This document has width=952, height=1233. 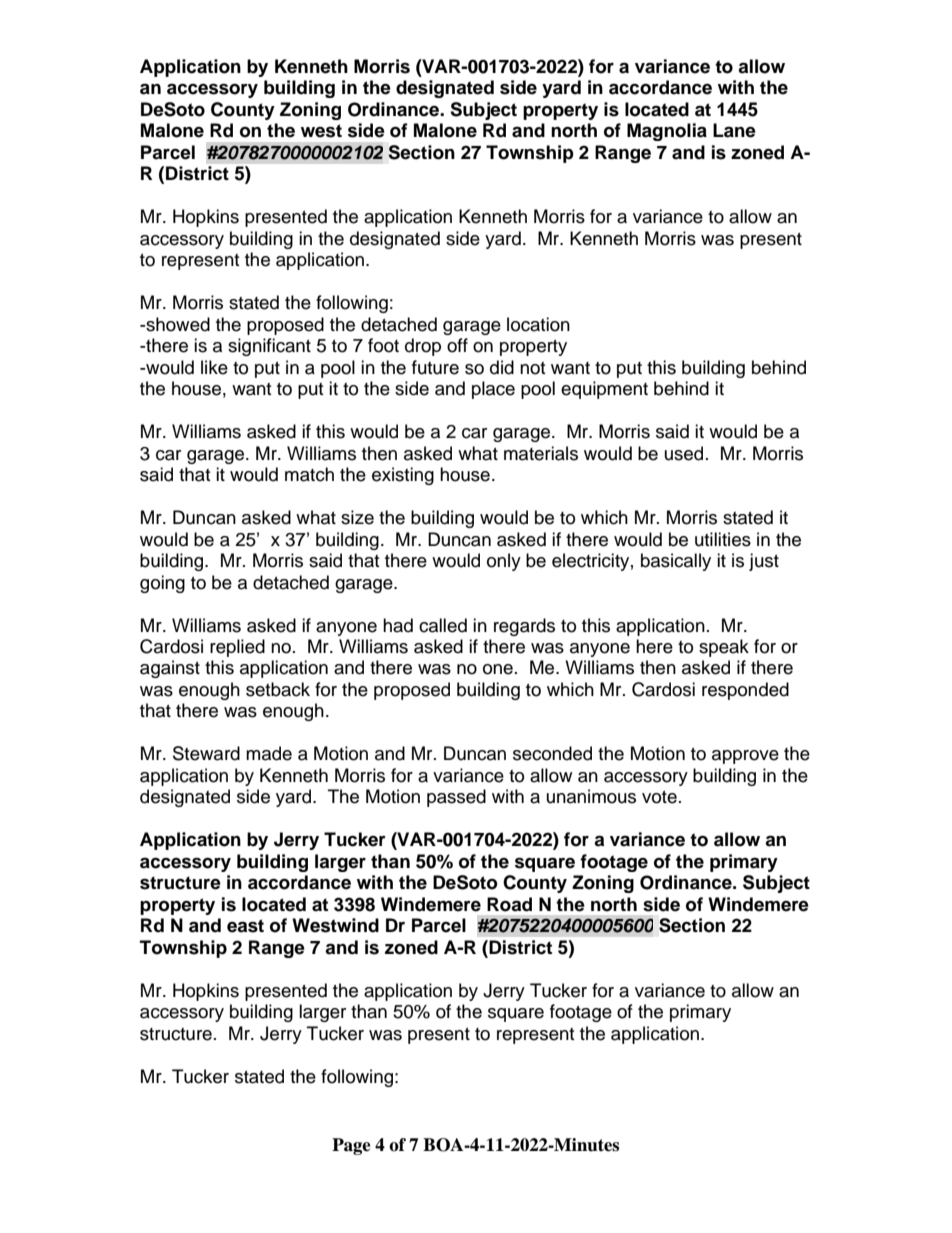 I want to click on vote, so click(x=659, y=797).
